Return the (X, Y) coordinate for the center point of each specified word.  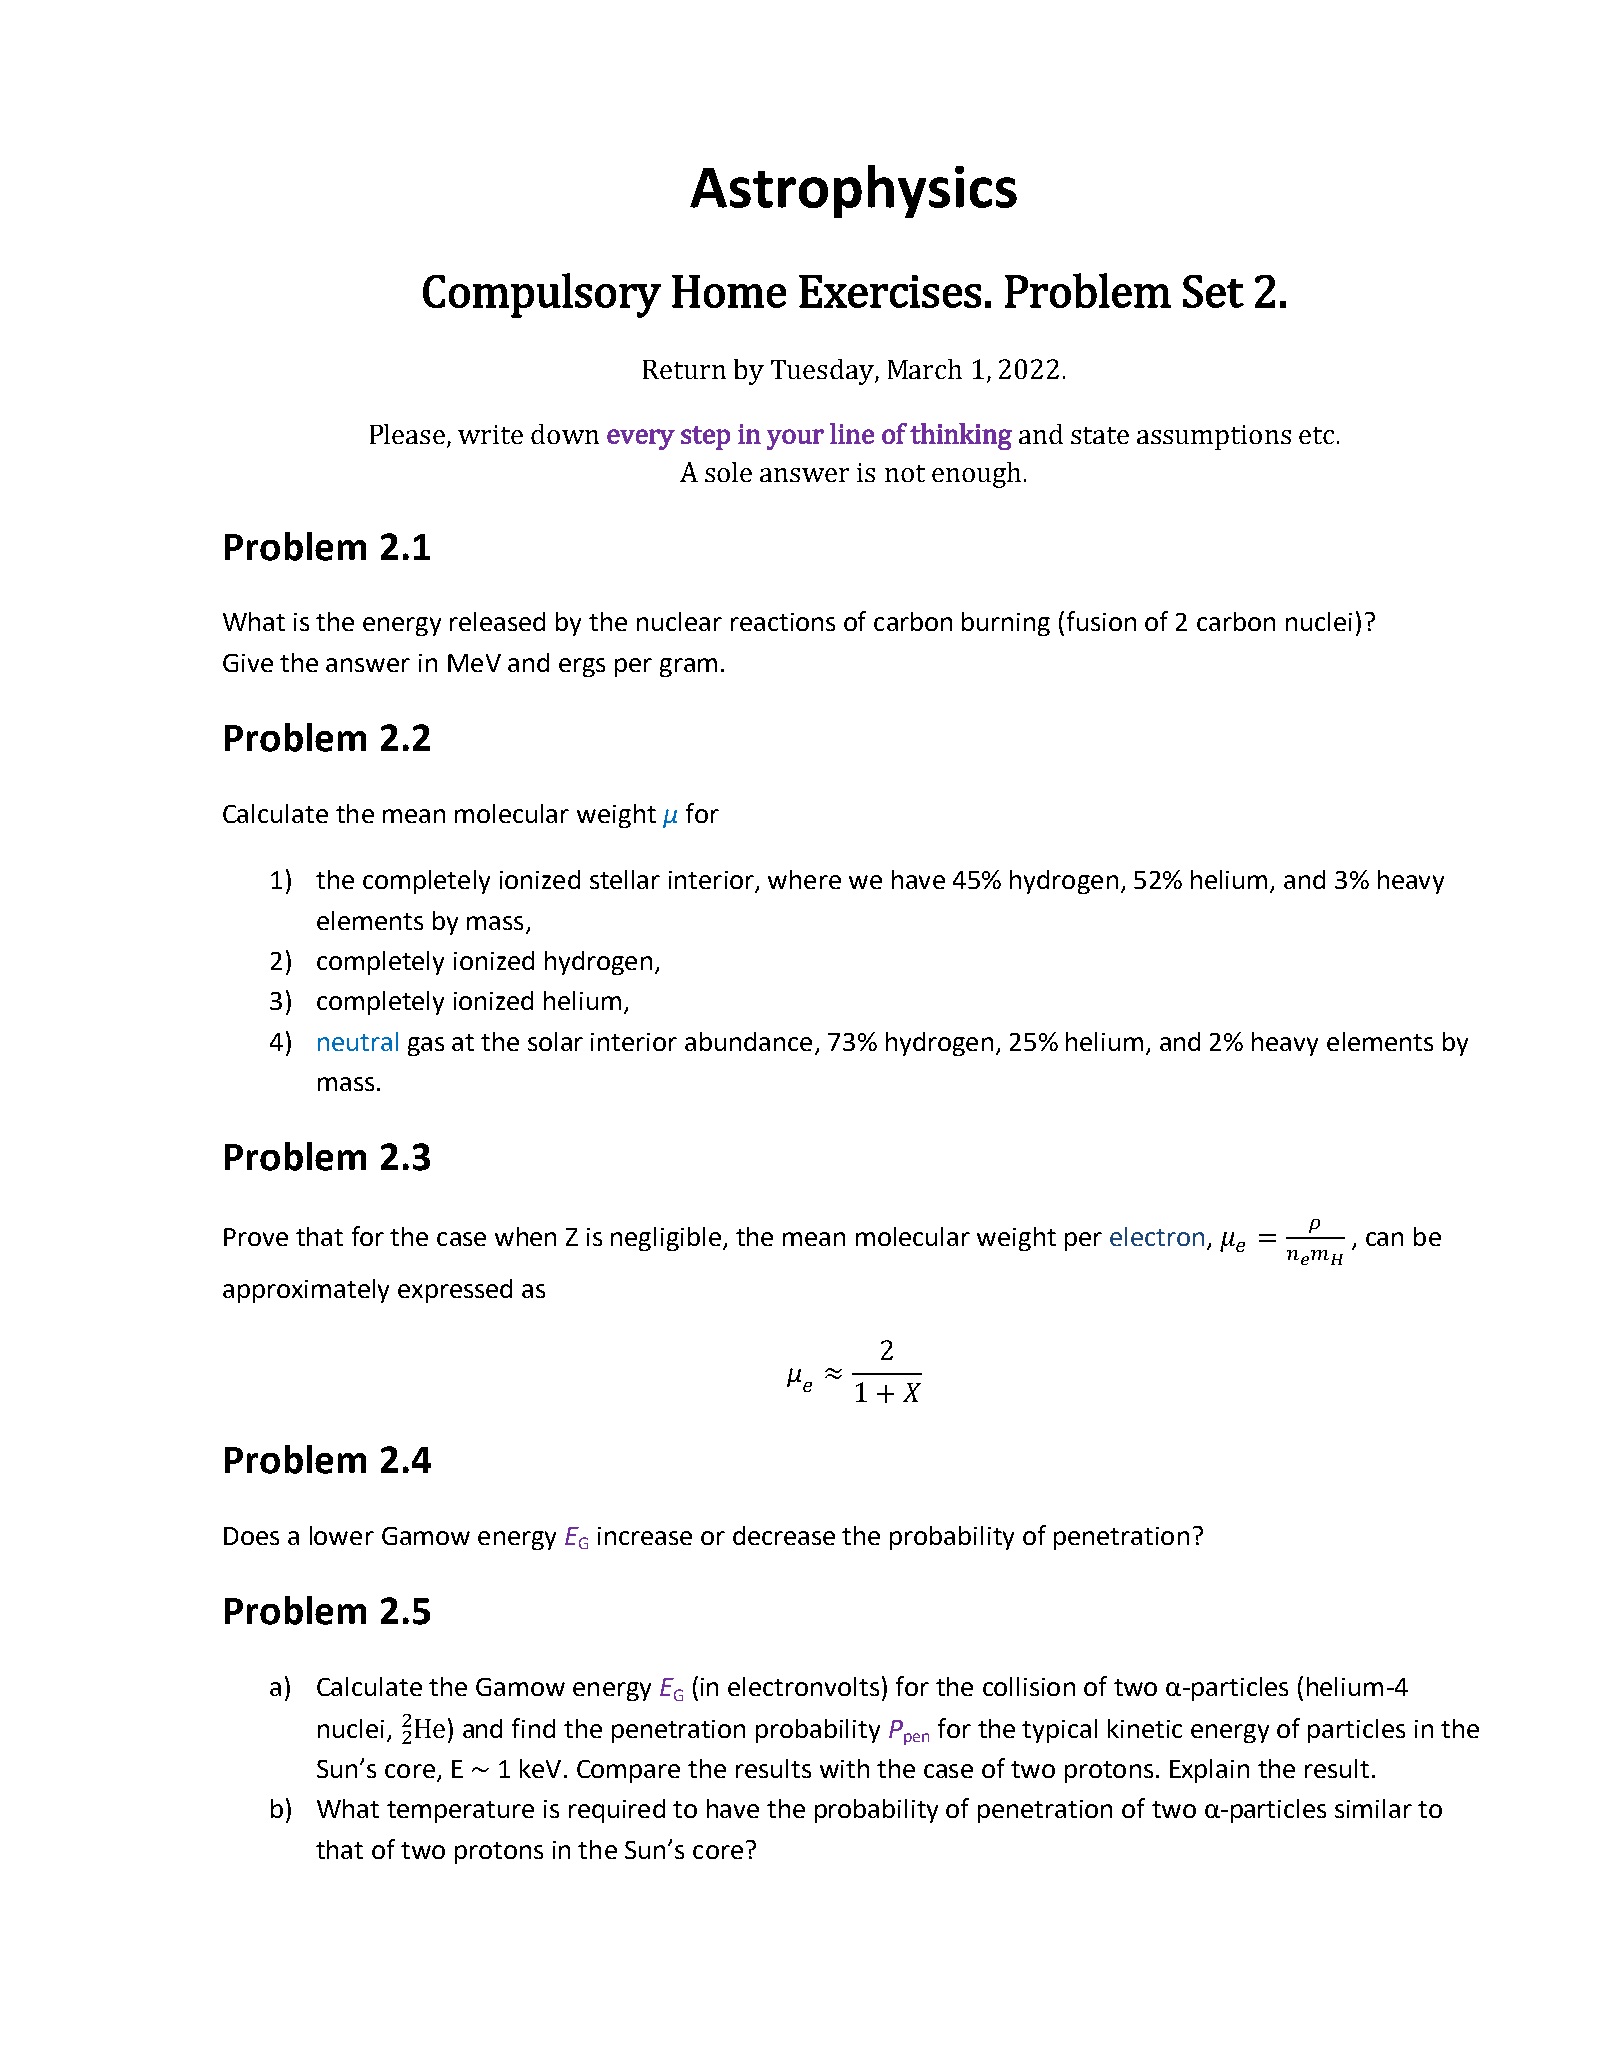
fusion (1101, 621)
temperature (460, 1812)
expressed (455, 1291)
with (844, 1768)
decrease (784, 1535)
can (1384, 1239)
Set (1213, 291)
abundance (748, 1041)
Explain (1209, 1771)
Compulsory (542, 295)
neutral (358, 1041)
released (497, 621)
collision (1029, 1686)
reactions (783, 622)
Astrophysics (853, 191)
